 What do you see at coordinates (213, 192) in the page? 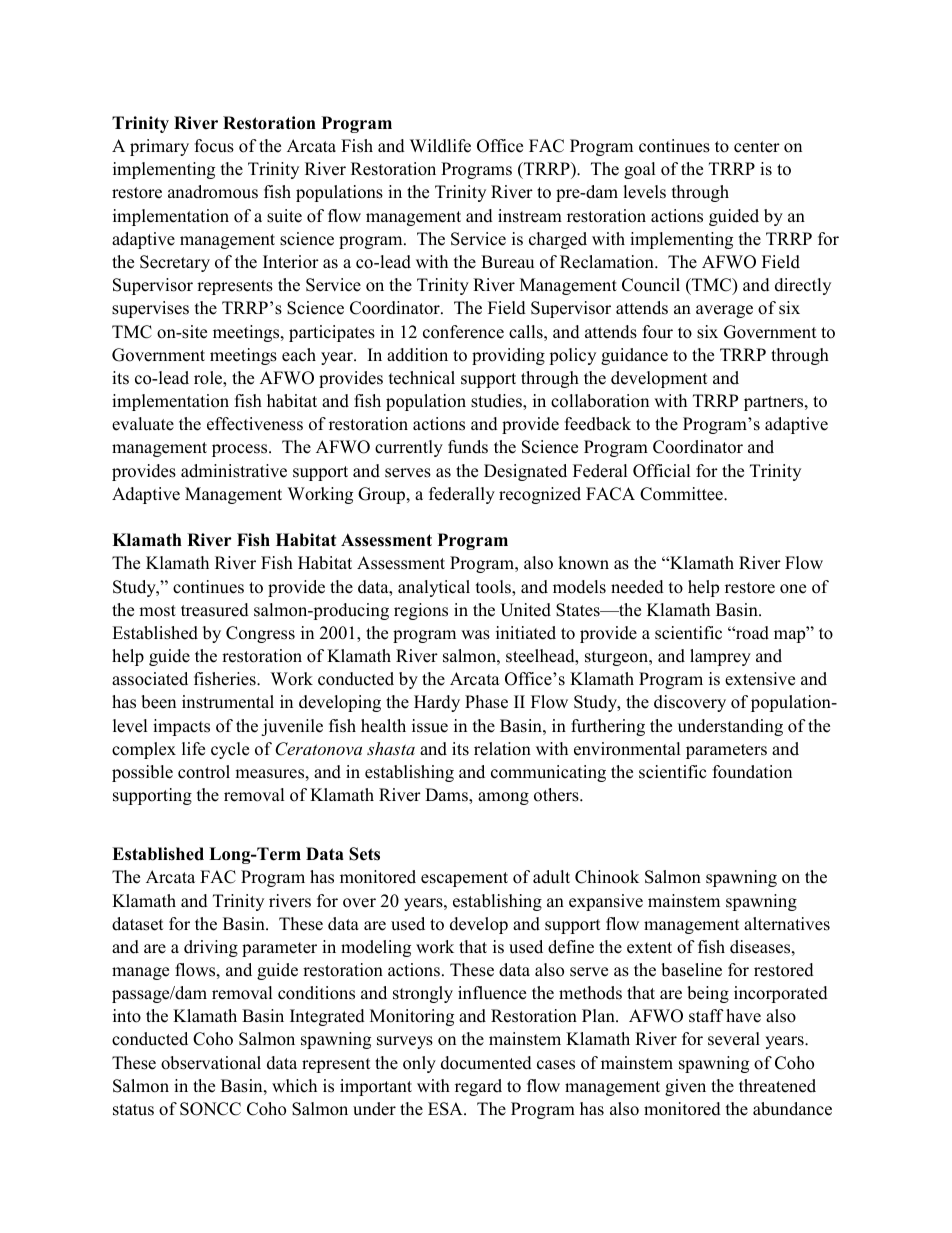
I see `anadromous` at bounding box center [213, 192].
